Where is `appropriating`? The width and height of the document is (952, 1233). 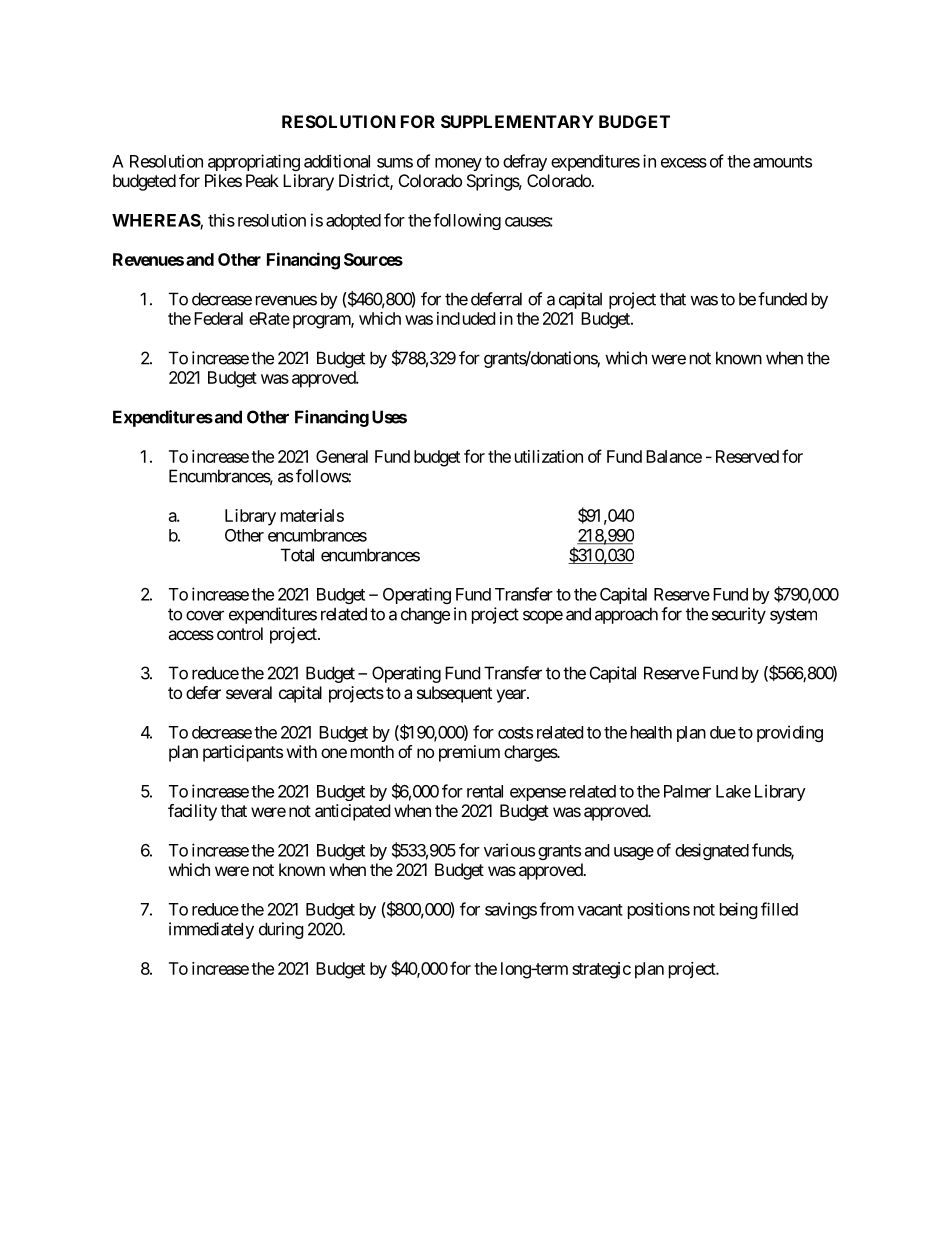
appropriating is located at coordinates (254, 162).
